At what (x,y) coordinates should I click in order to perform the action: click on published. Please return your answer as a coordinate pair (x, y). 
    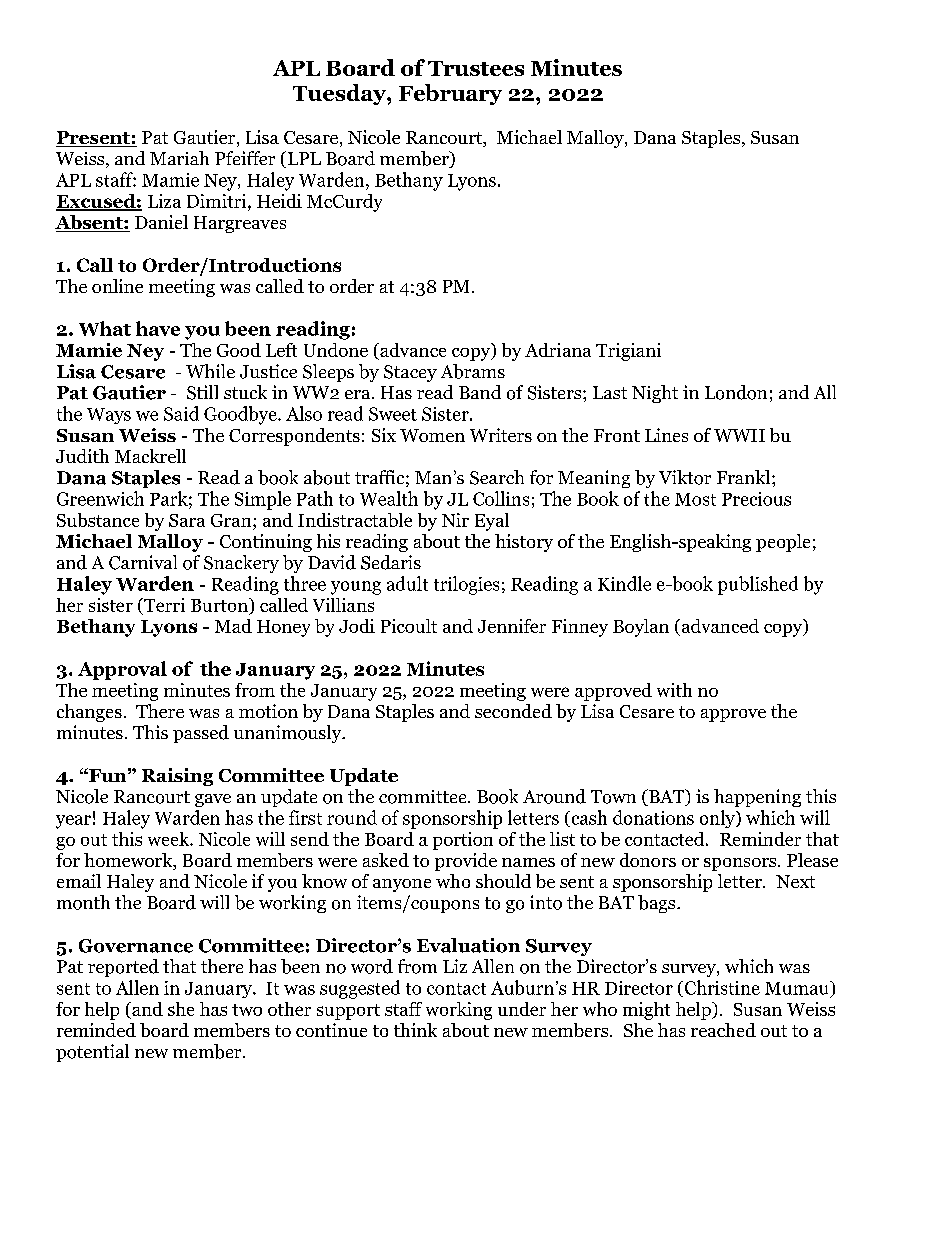
    Looking at the image, I should click on (758, 585).
